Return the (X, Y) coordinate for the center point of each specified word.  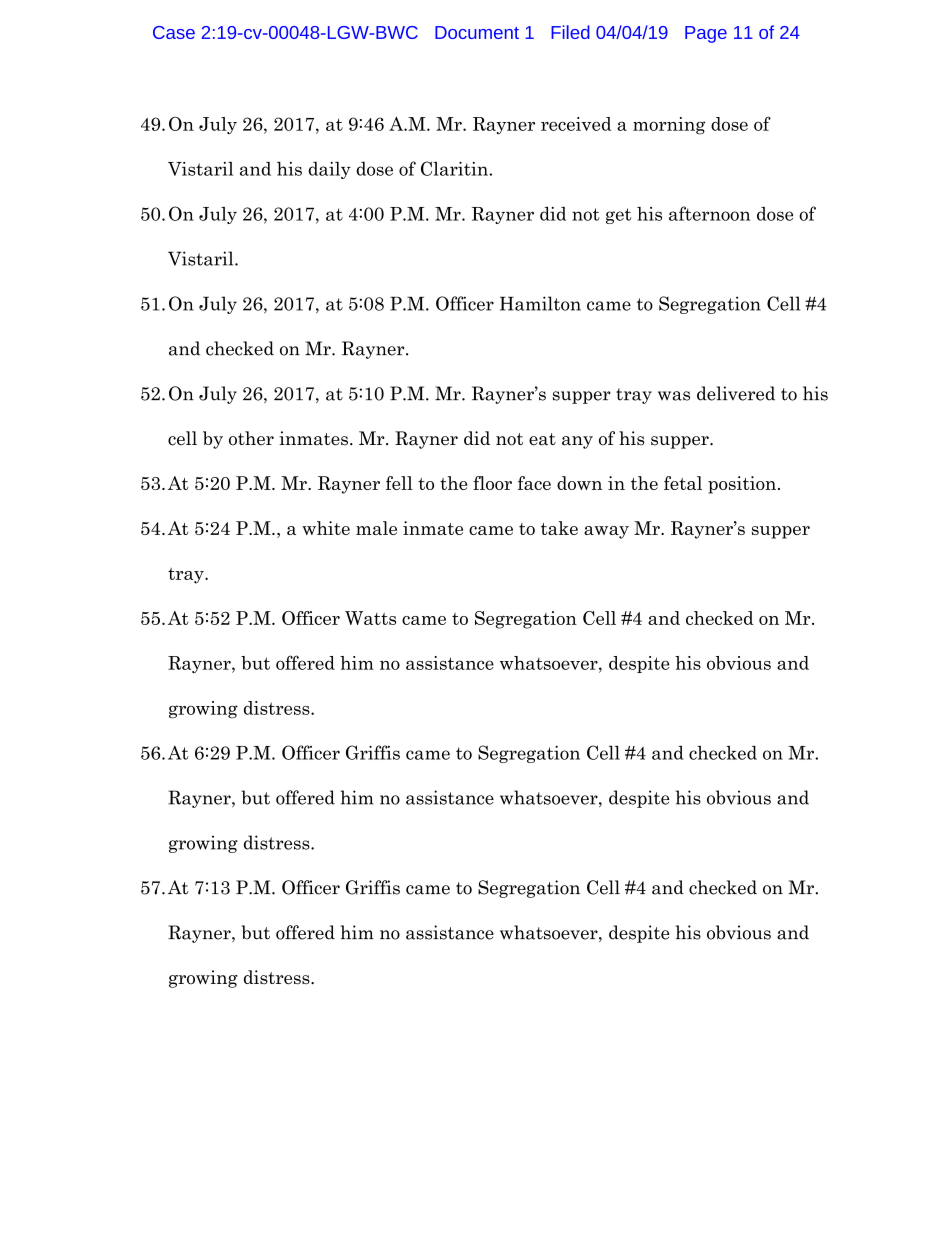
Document (477, 32)
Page (706, 34)
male (376, 528)
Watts (370, 618)
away (606, 532)
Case (174, 32)
